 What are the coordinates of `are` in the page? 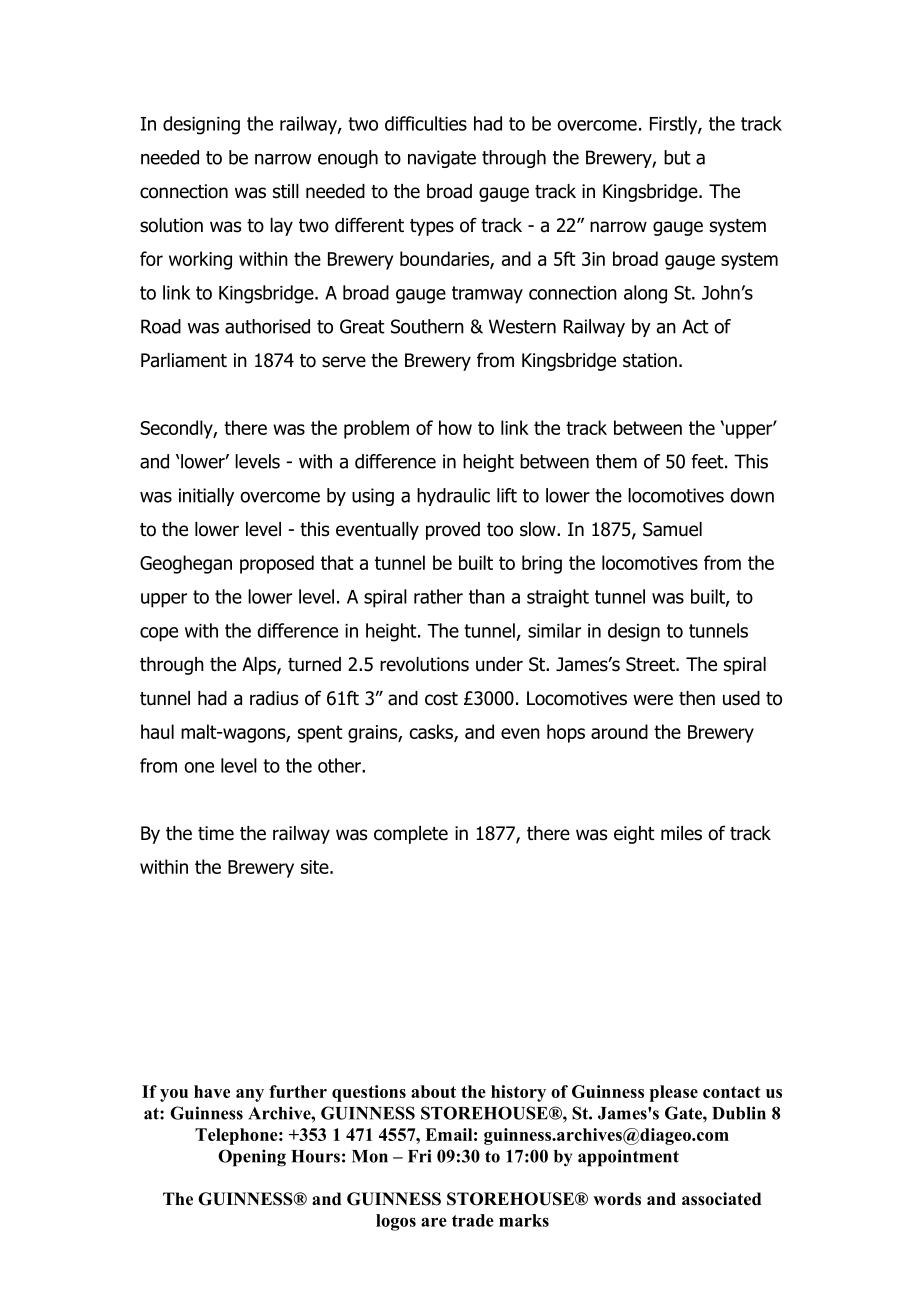 It's located at (434, 1222).
